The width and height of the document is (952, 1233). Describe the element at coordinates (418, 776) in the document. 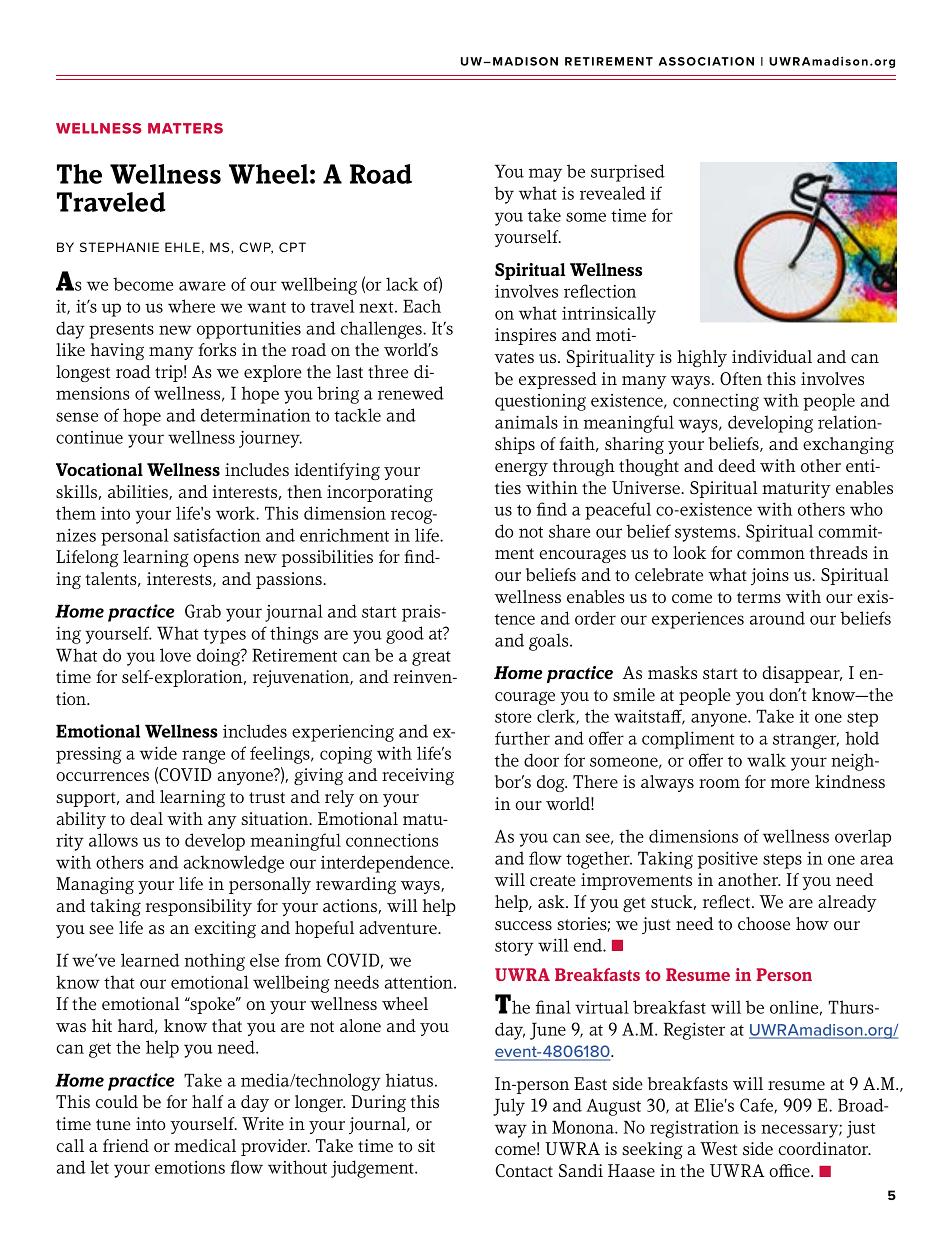

I see `receiving` at that location.
